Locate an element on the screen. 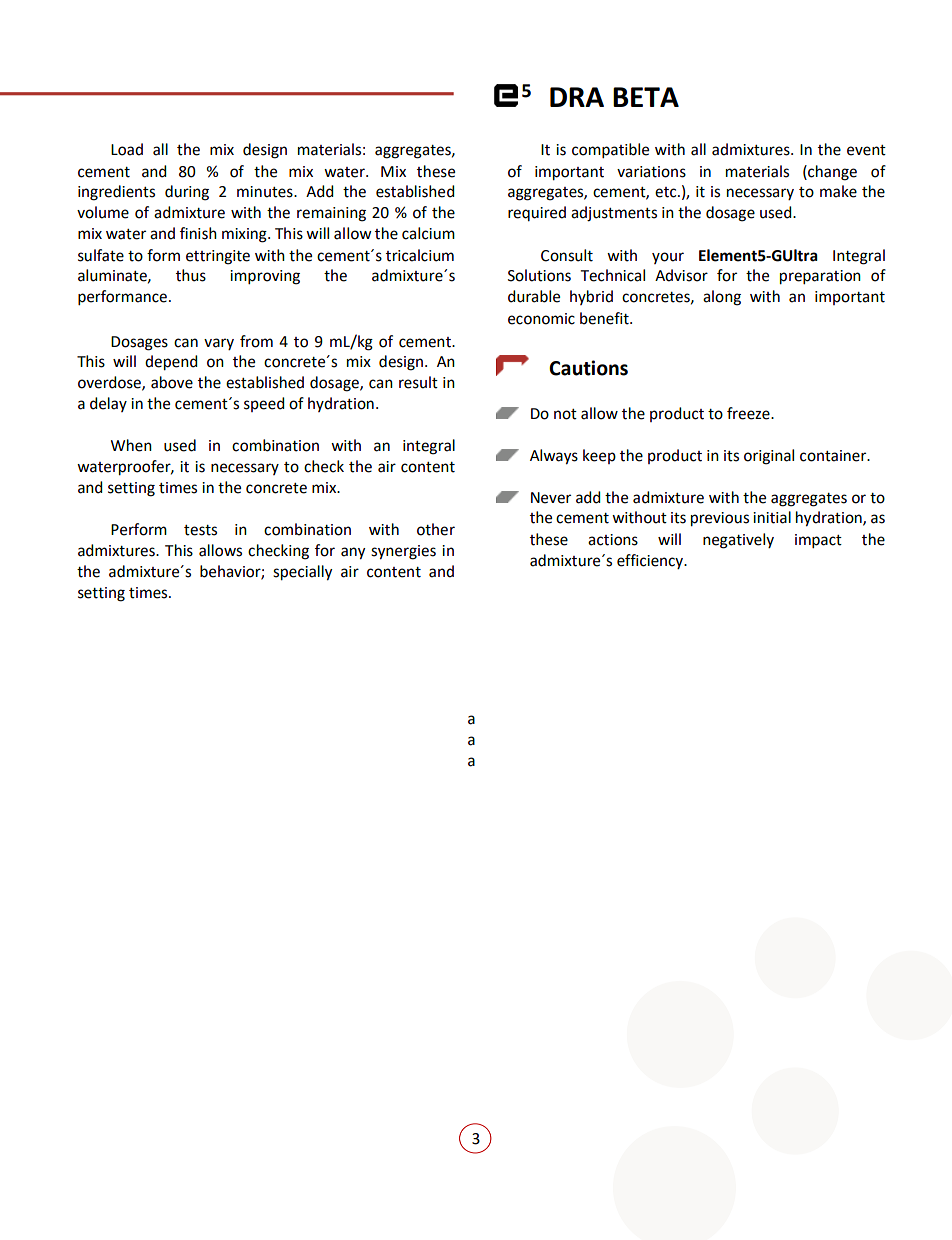 This screenshot has width=952, height=1240. not is located at coordinates (565, 414).
